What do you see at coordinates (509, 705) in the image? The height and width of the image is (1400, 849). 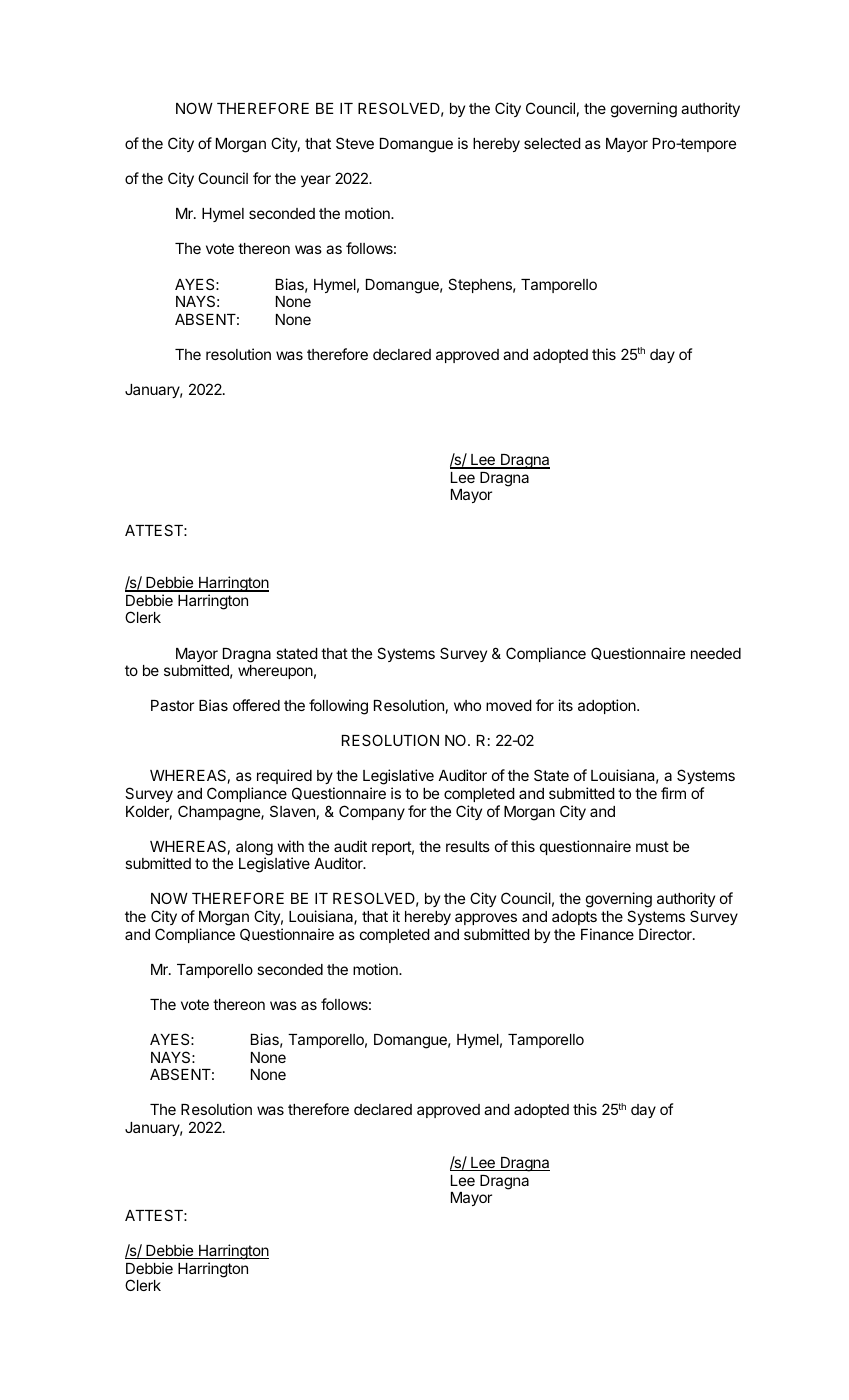 I see `moved` at bounding box center [509, 705].
